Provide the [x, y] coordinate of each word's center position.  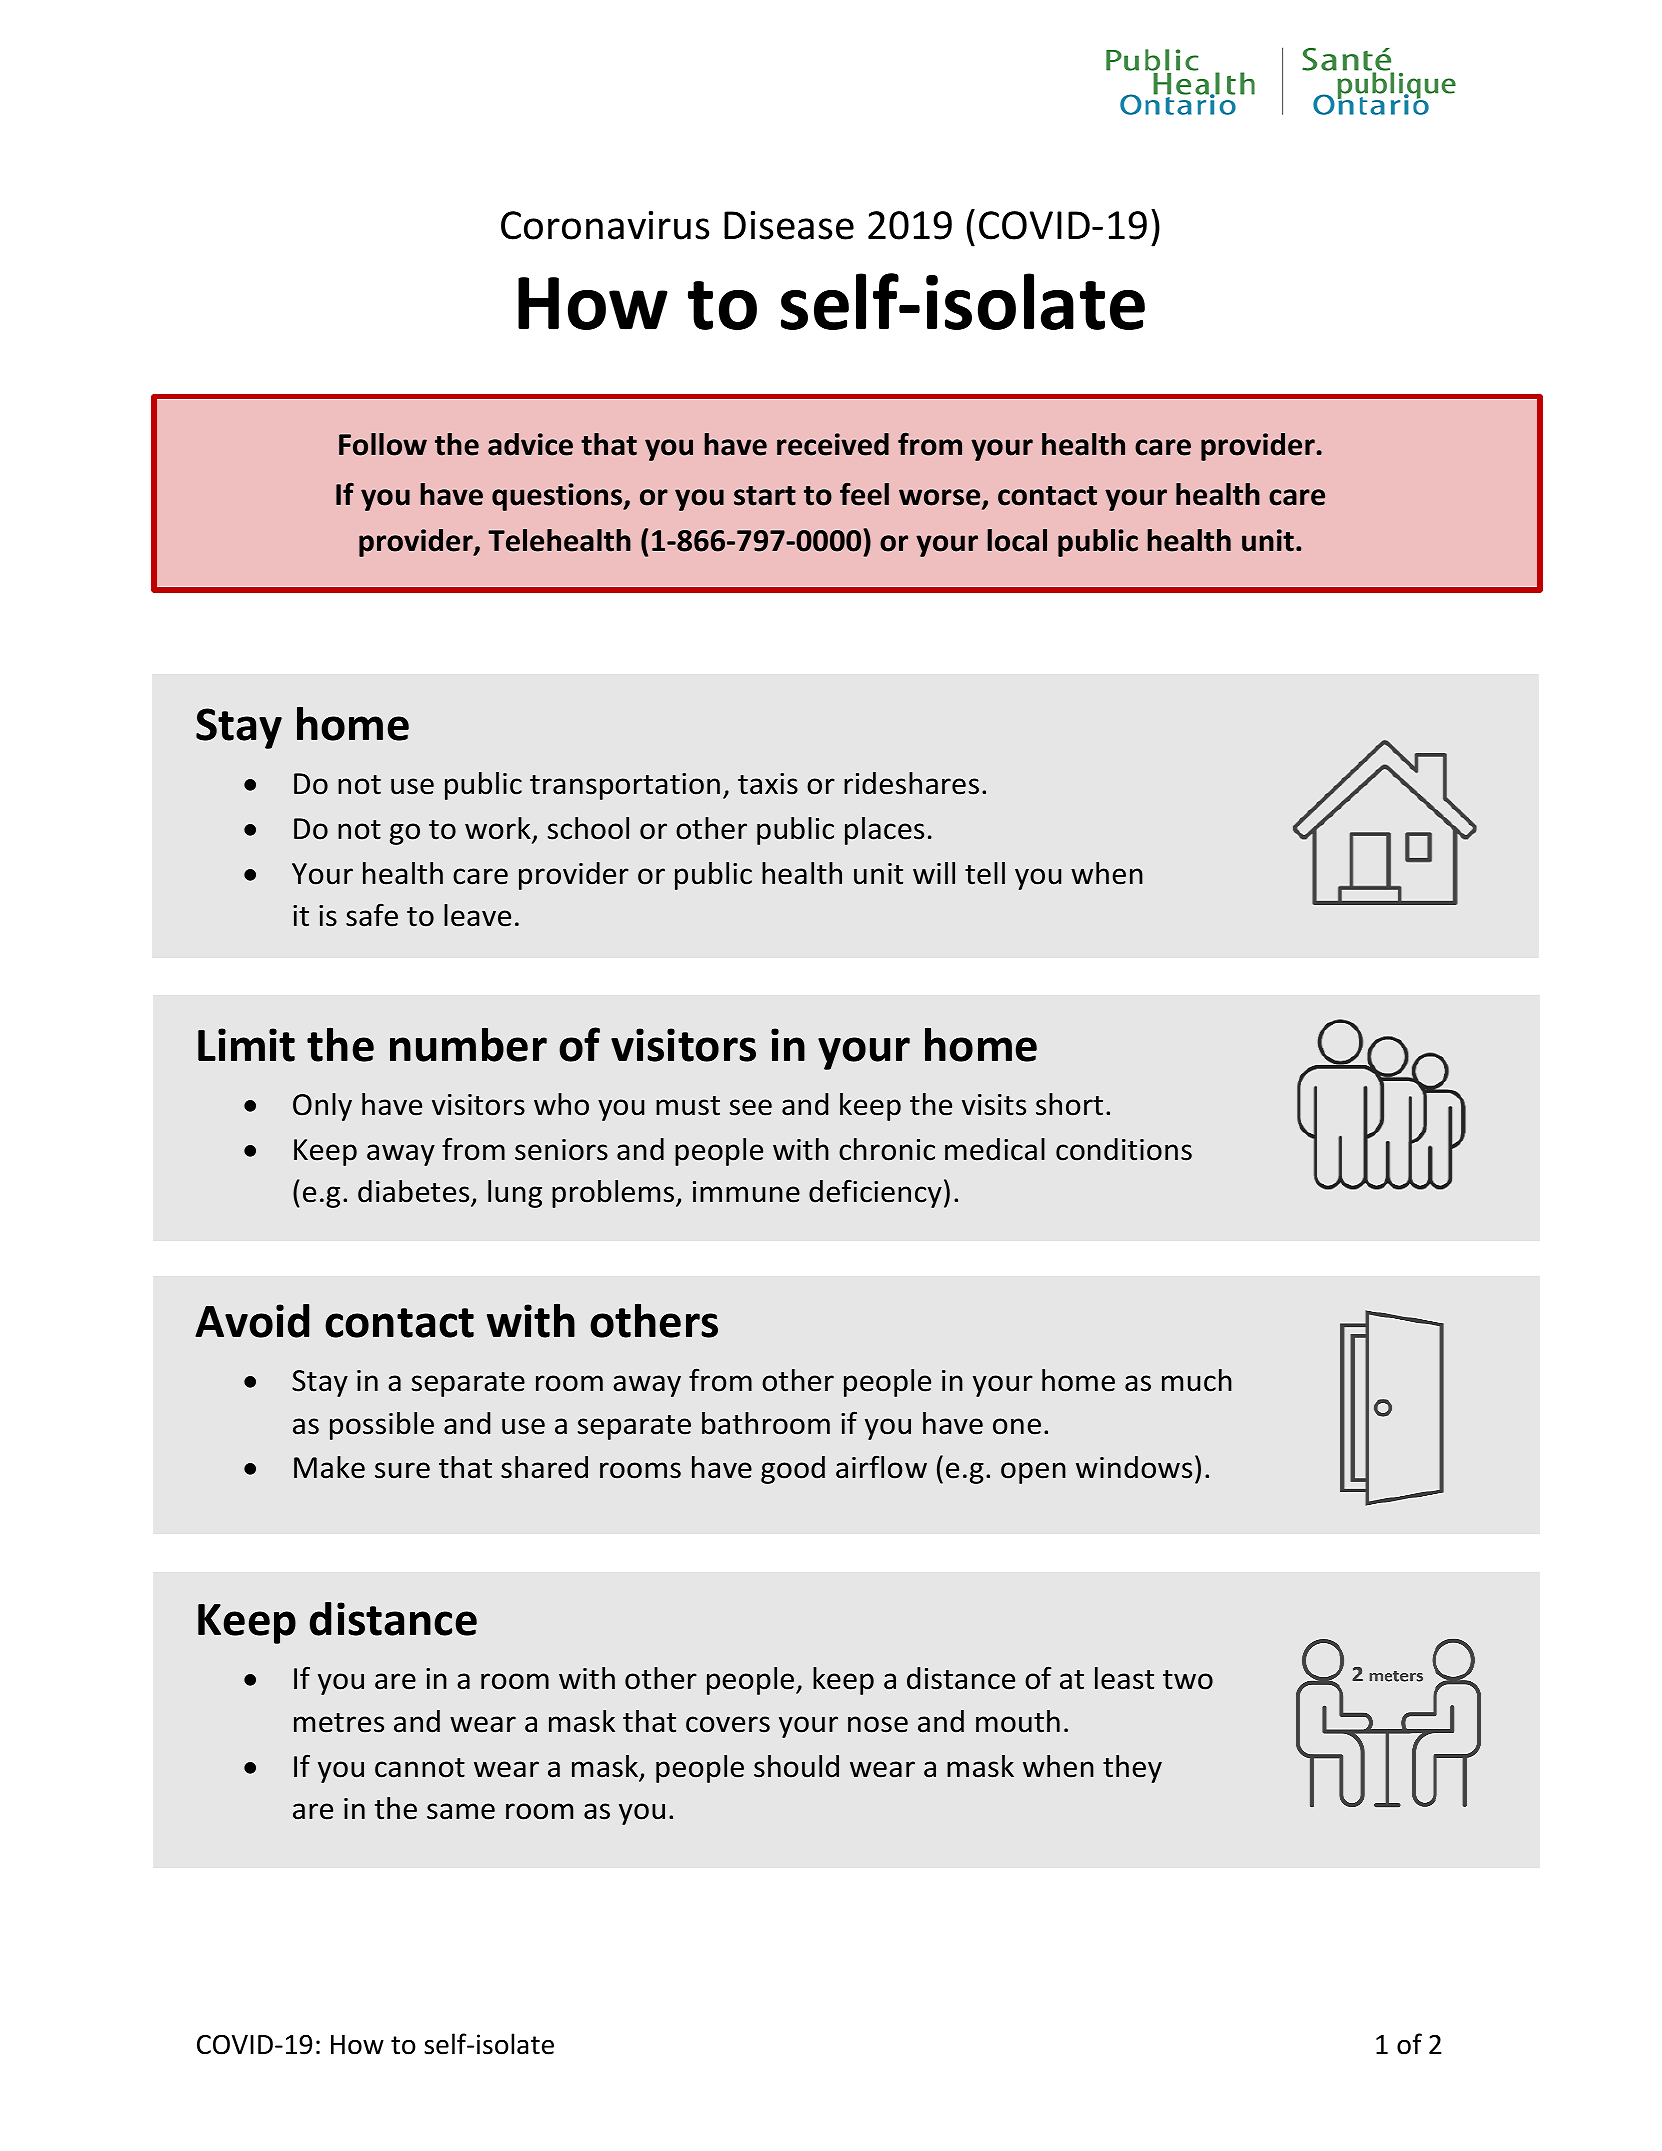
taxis [768, 784]
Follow [383, 444]
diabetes [415, 1193]
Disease [789, 225]
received [833, 444]
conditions [1124, 1149]
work [499, 829]
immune [746, 1192]
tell [985, 873]
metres [339, 1723]
